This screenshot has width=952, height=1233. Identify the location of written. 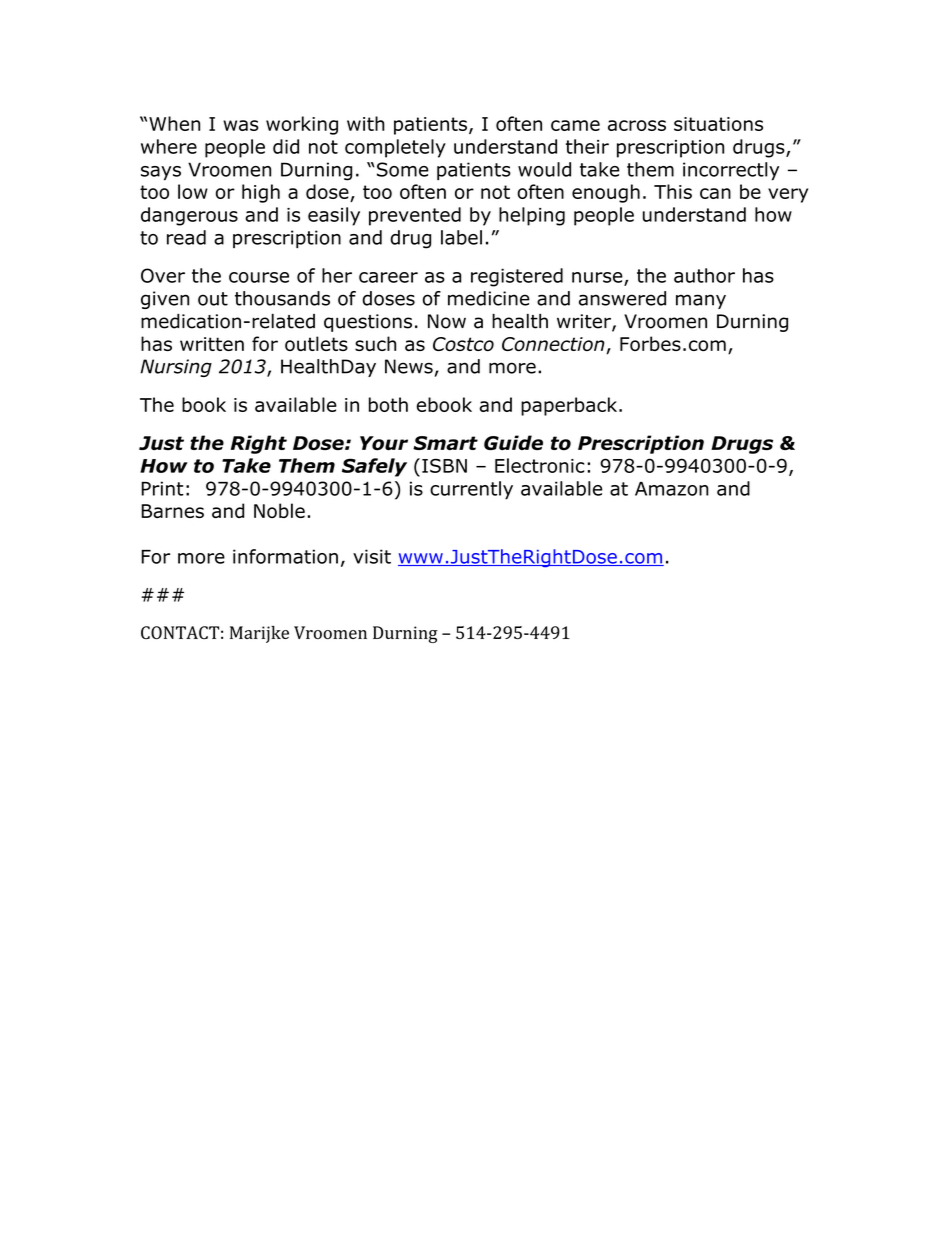
(212, 344).
